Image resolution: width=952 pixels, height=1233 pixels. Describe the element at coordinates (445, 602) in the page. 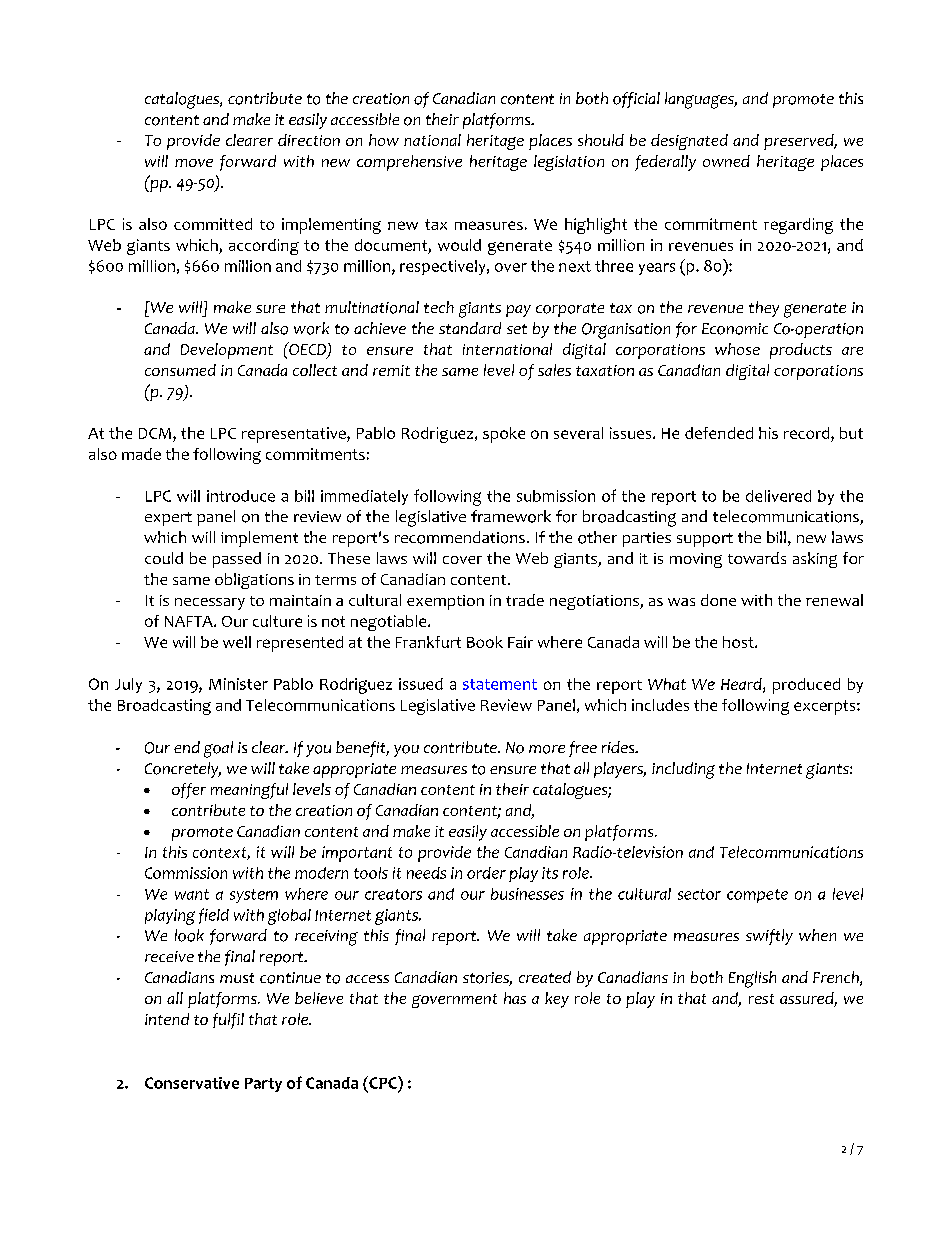

I see `exemption` at that location.
